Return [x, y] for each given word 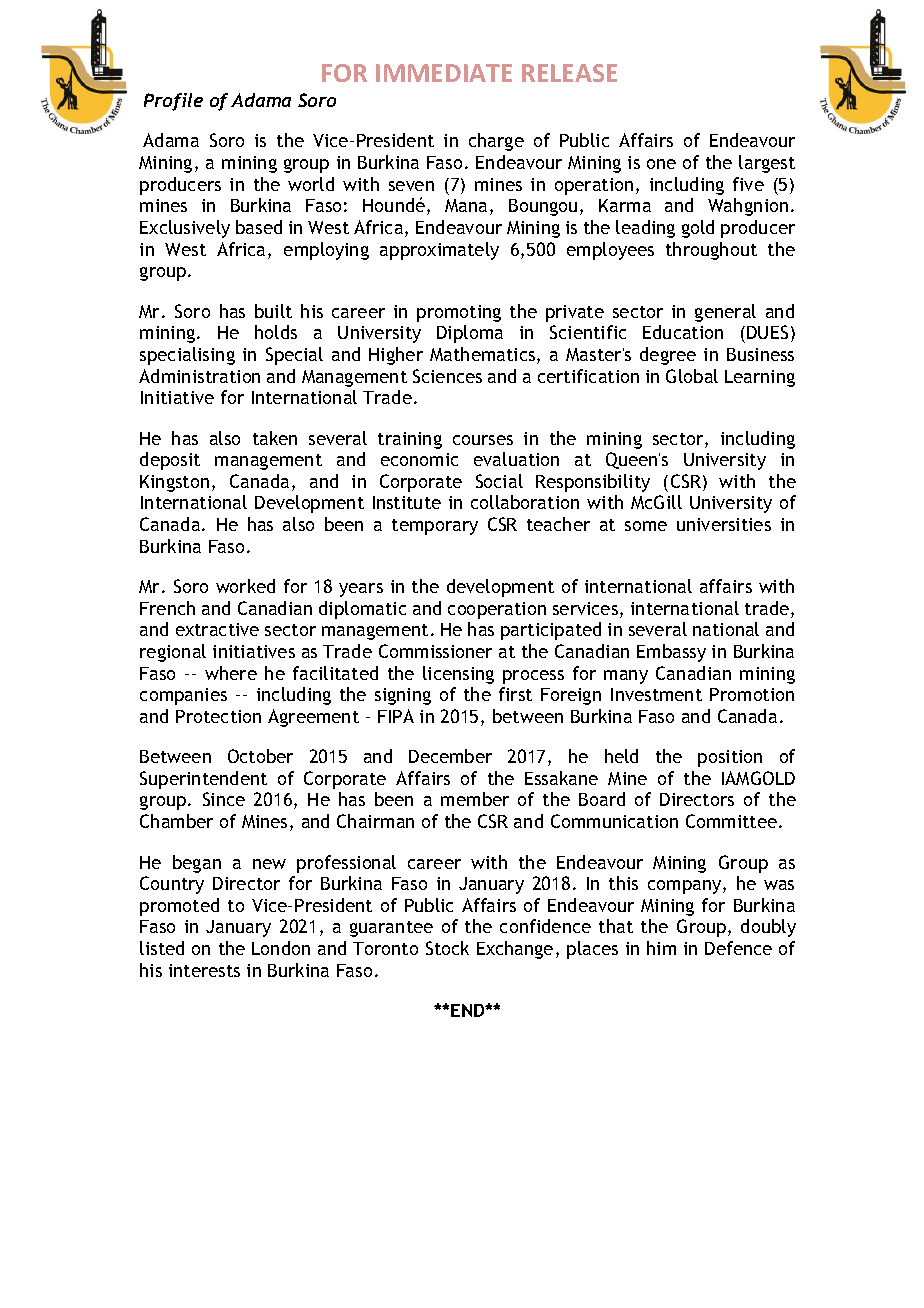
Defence [738, 948]
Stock [447, 948]
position [730, 758]
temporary [435, 527]
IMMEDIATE [444, 73]
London [281, 948]
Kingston [174, 483]
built [273, 311]
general [725, 313]
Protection [218, 716]
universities [724, 524]
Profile [173, 102]
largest [767, 164]
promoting [459, 313]
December [450, 756]
